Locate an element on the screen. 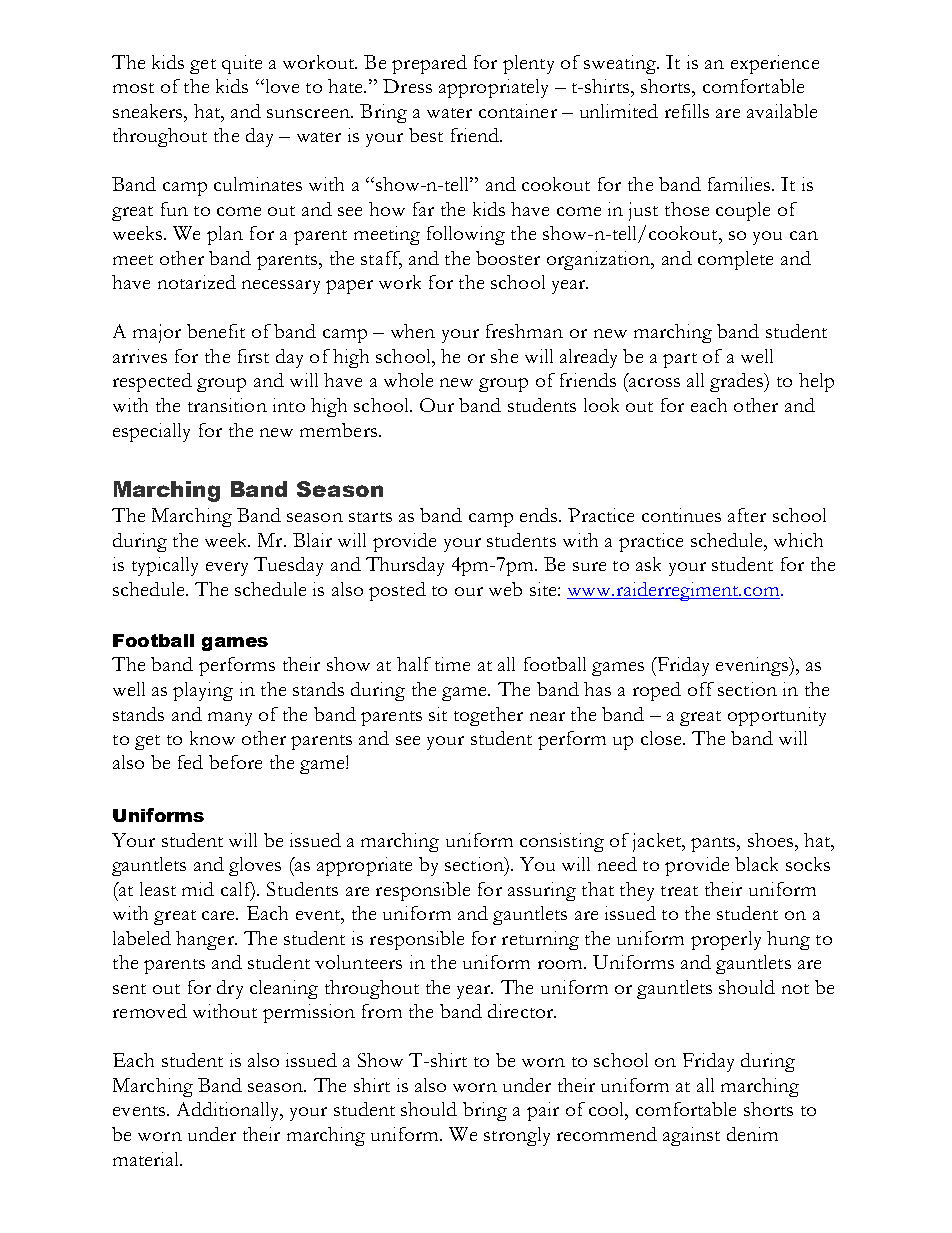 This screenshot has width=952, height=1233. pants is located at coordinates (714, 844).
